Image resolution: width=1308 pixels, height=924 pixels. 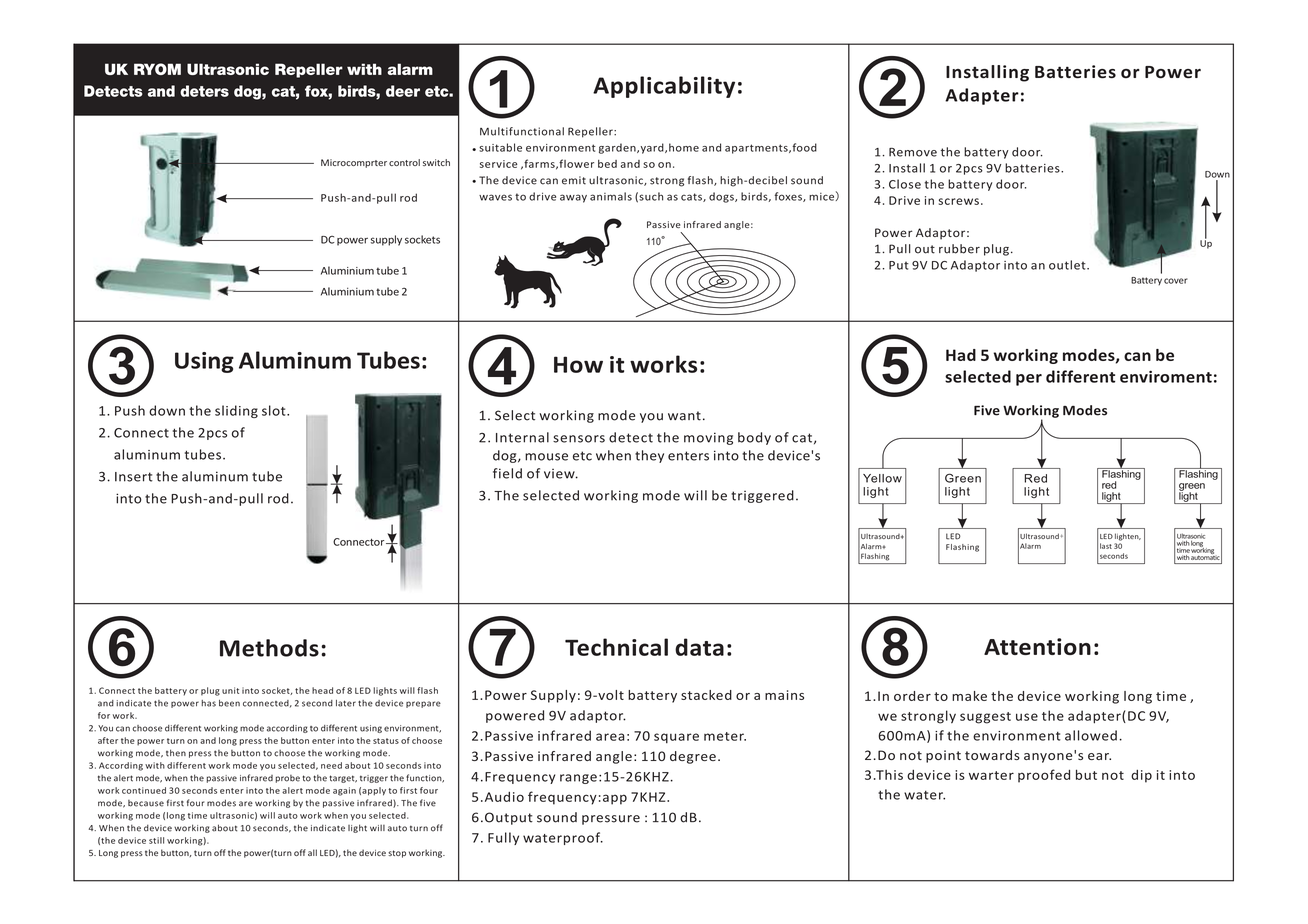 I want to click on last, so click(x=1106, y=546).
